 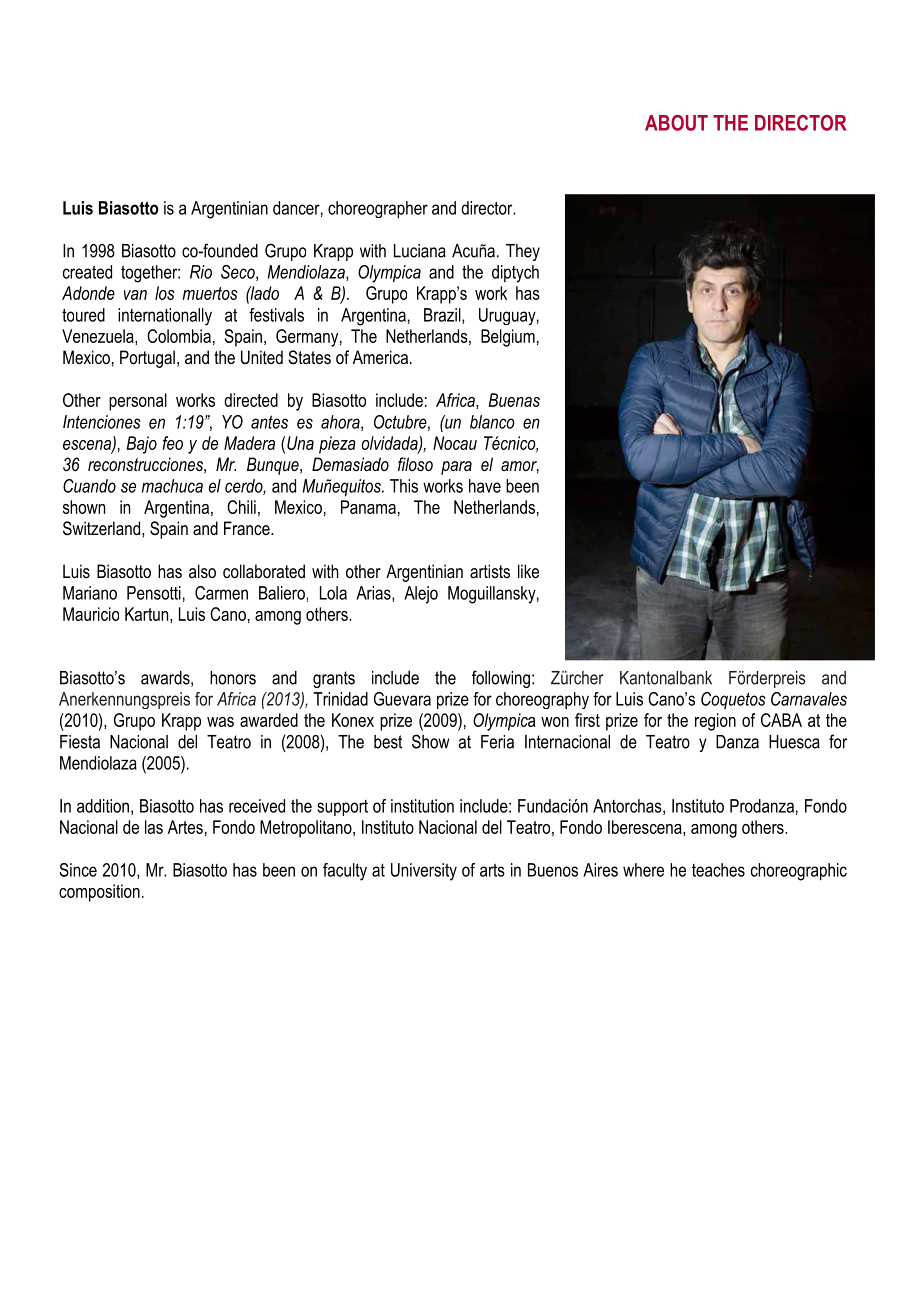 I want to click on like, so click(x=528, y=571).
